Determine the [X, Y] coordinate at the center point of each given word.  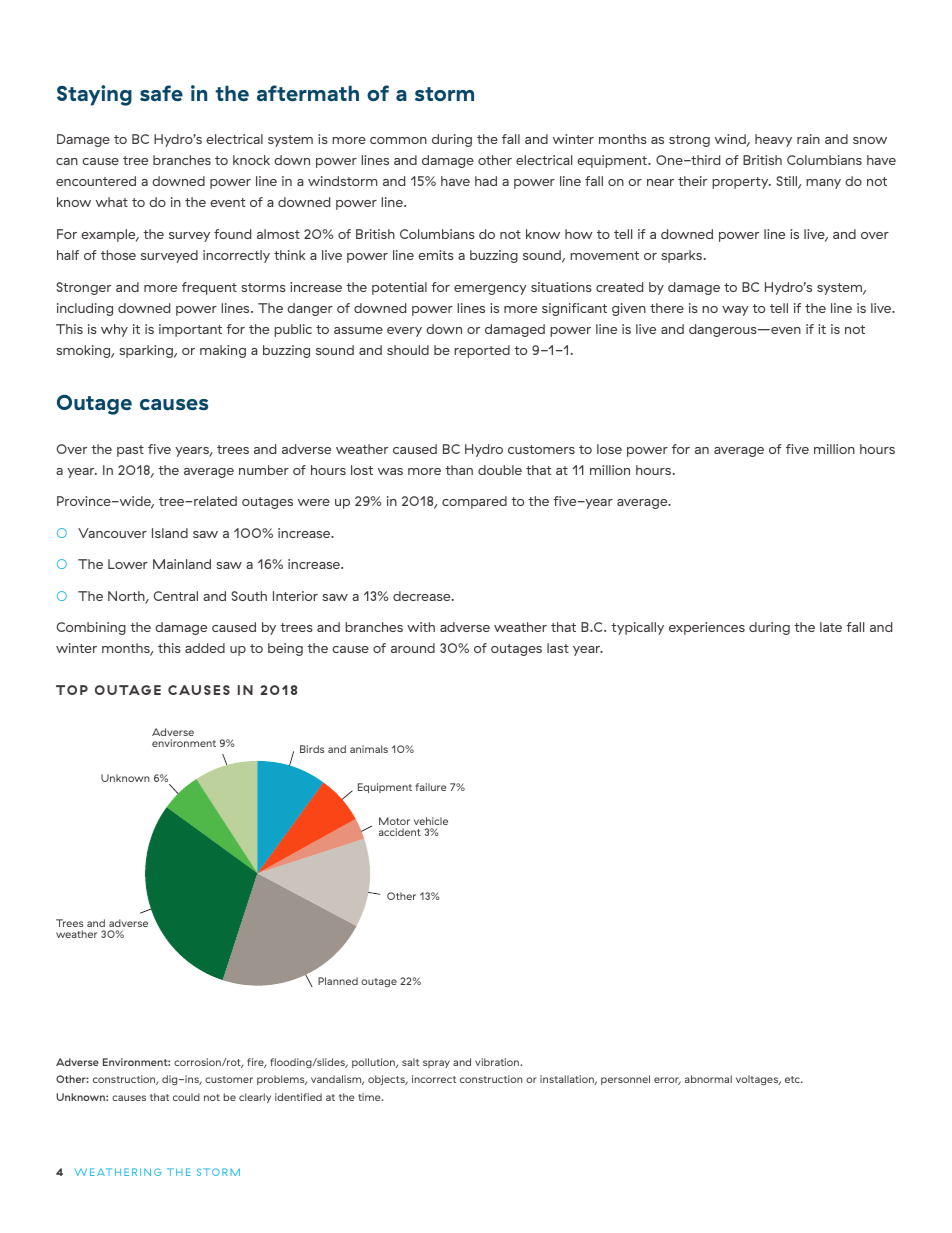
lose [609, 449]
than [459, 470]
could [186, 1097]
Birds [312, 749]
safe [161, 93]
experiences [707, 628]
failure [431, 787]
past [130, 451]
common [398, 140]
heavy [773, 140]
